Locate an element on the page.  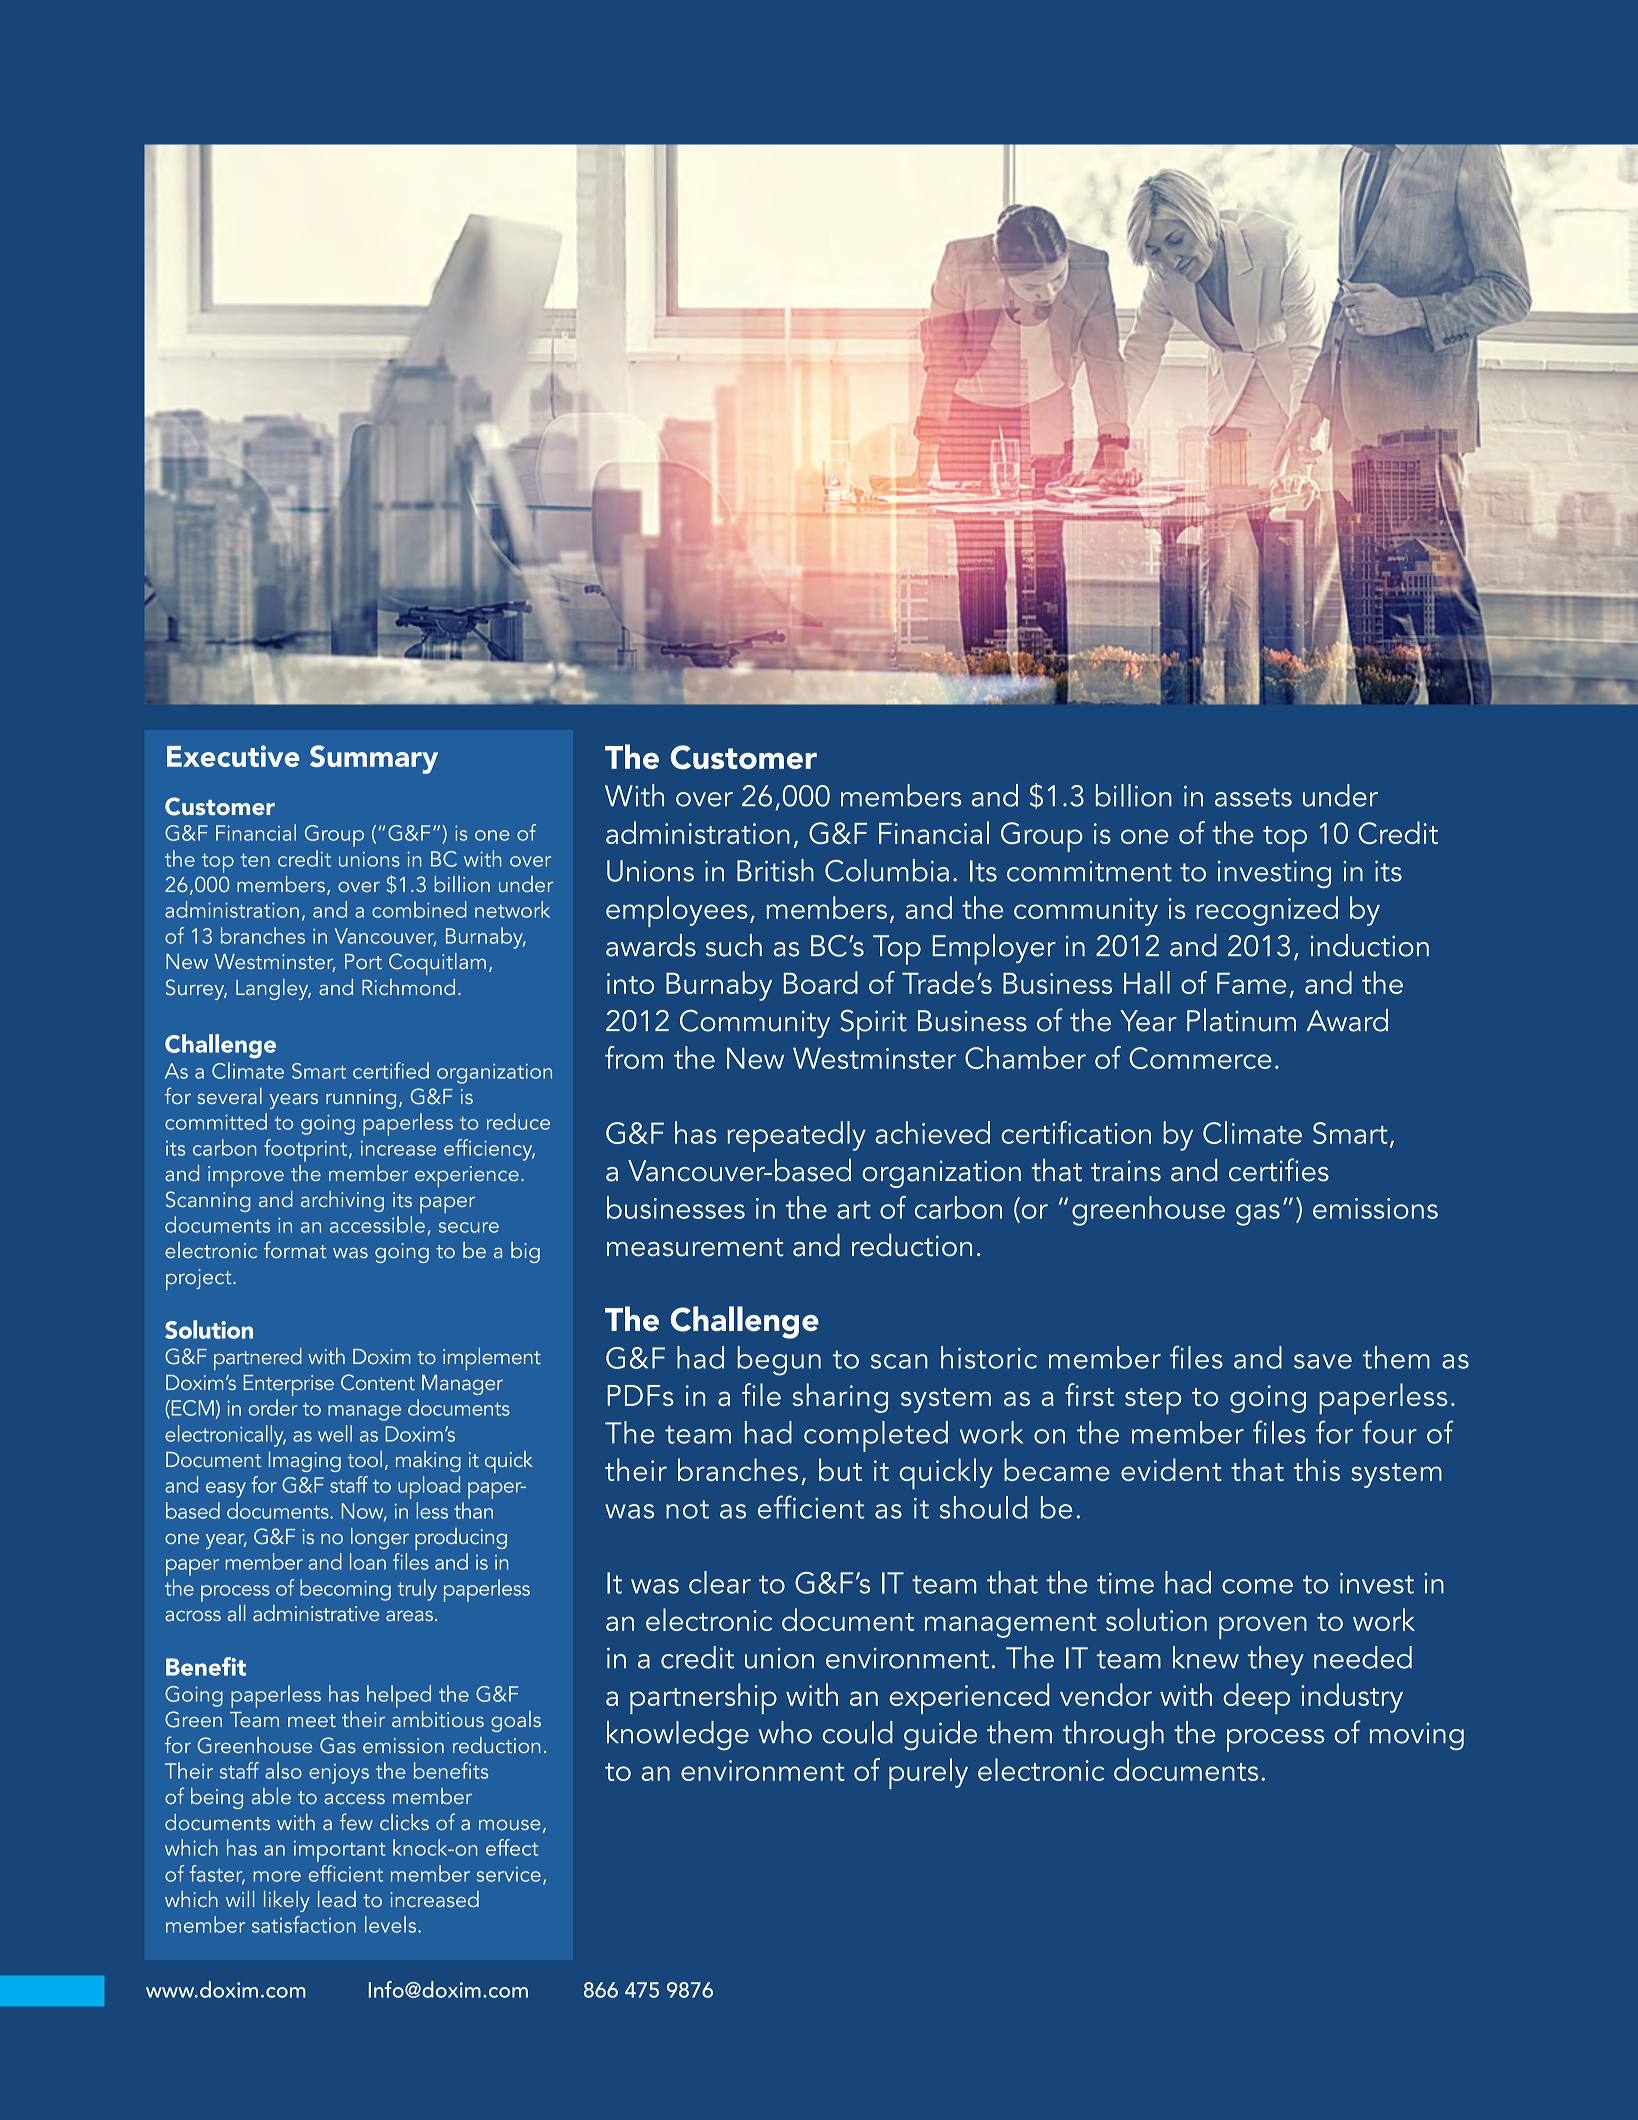
footprint is located at coordinates (307, 1150).
